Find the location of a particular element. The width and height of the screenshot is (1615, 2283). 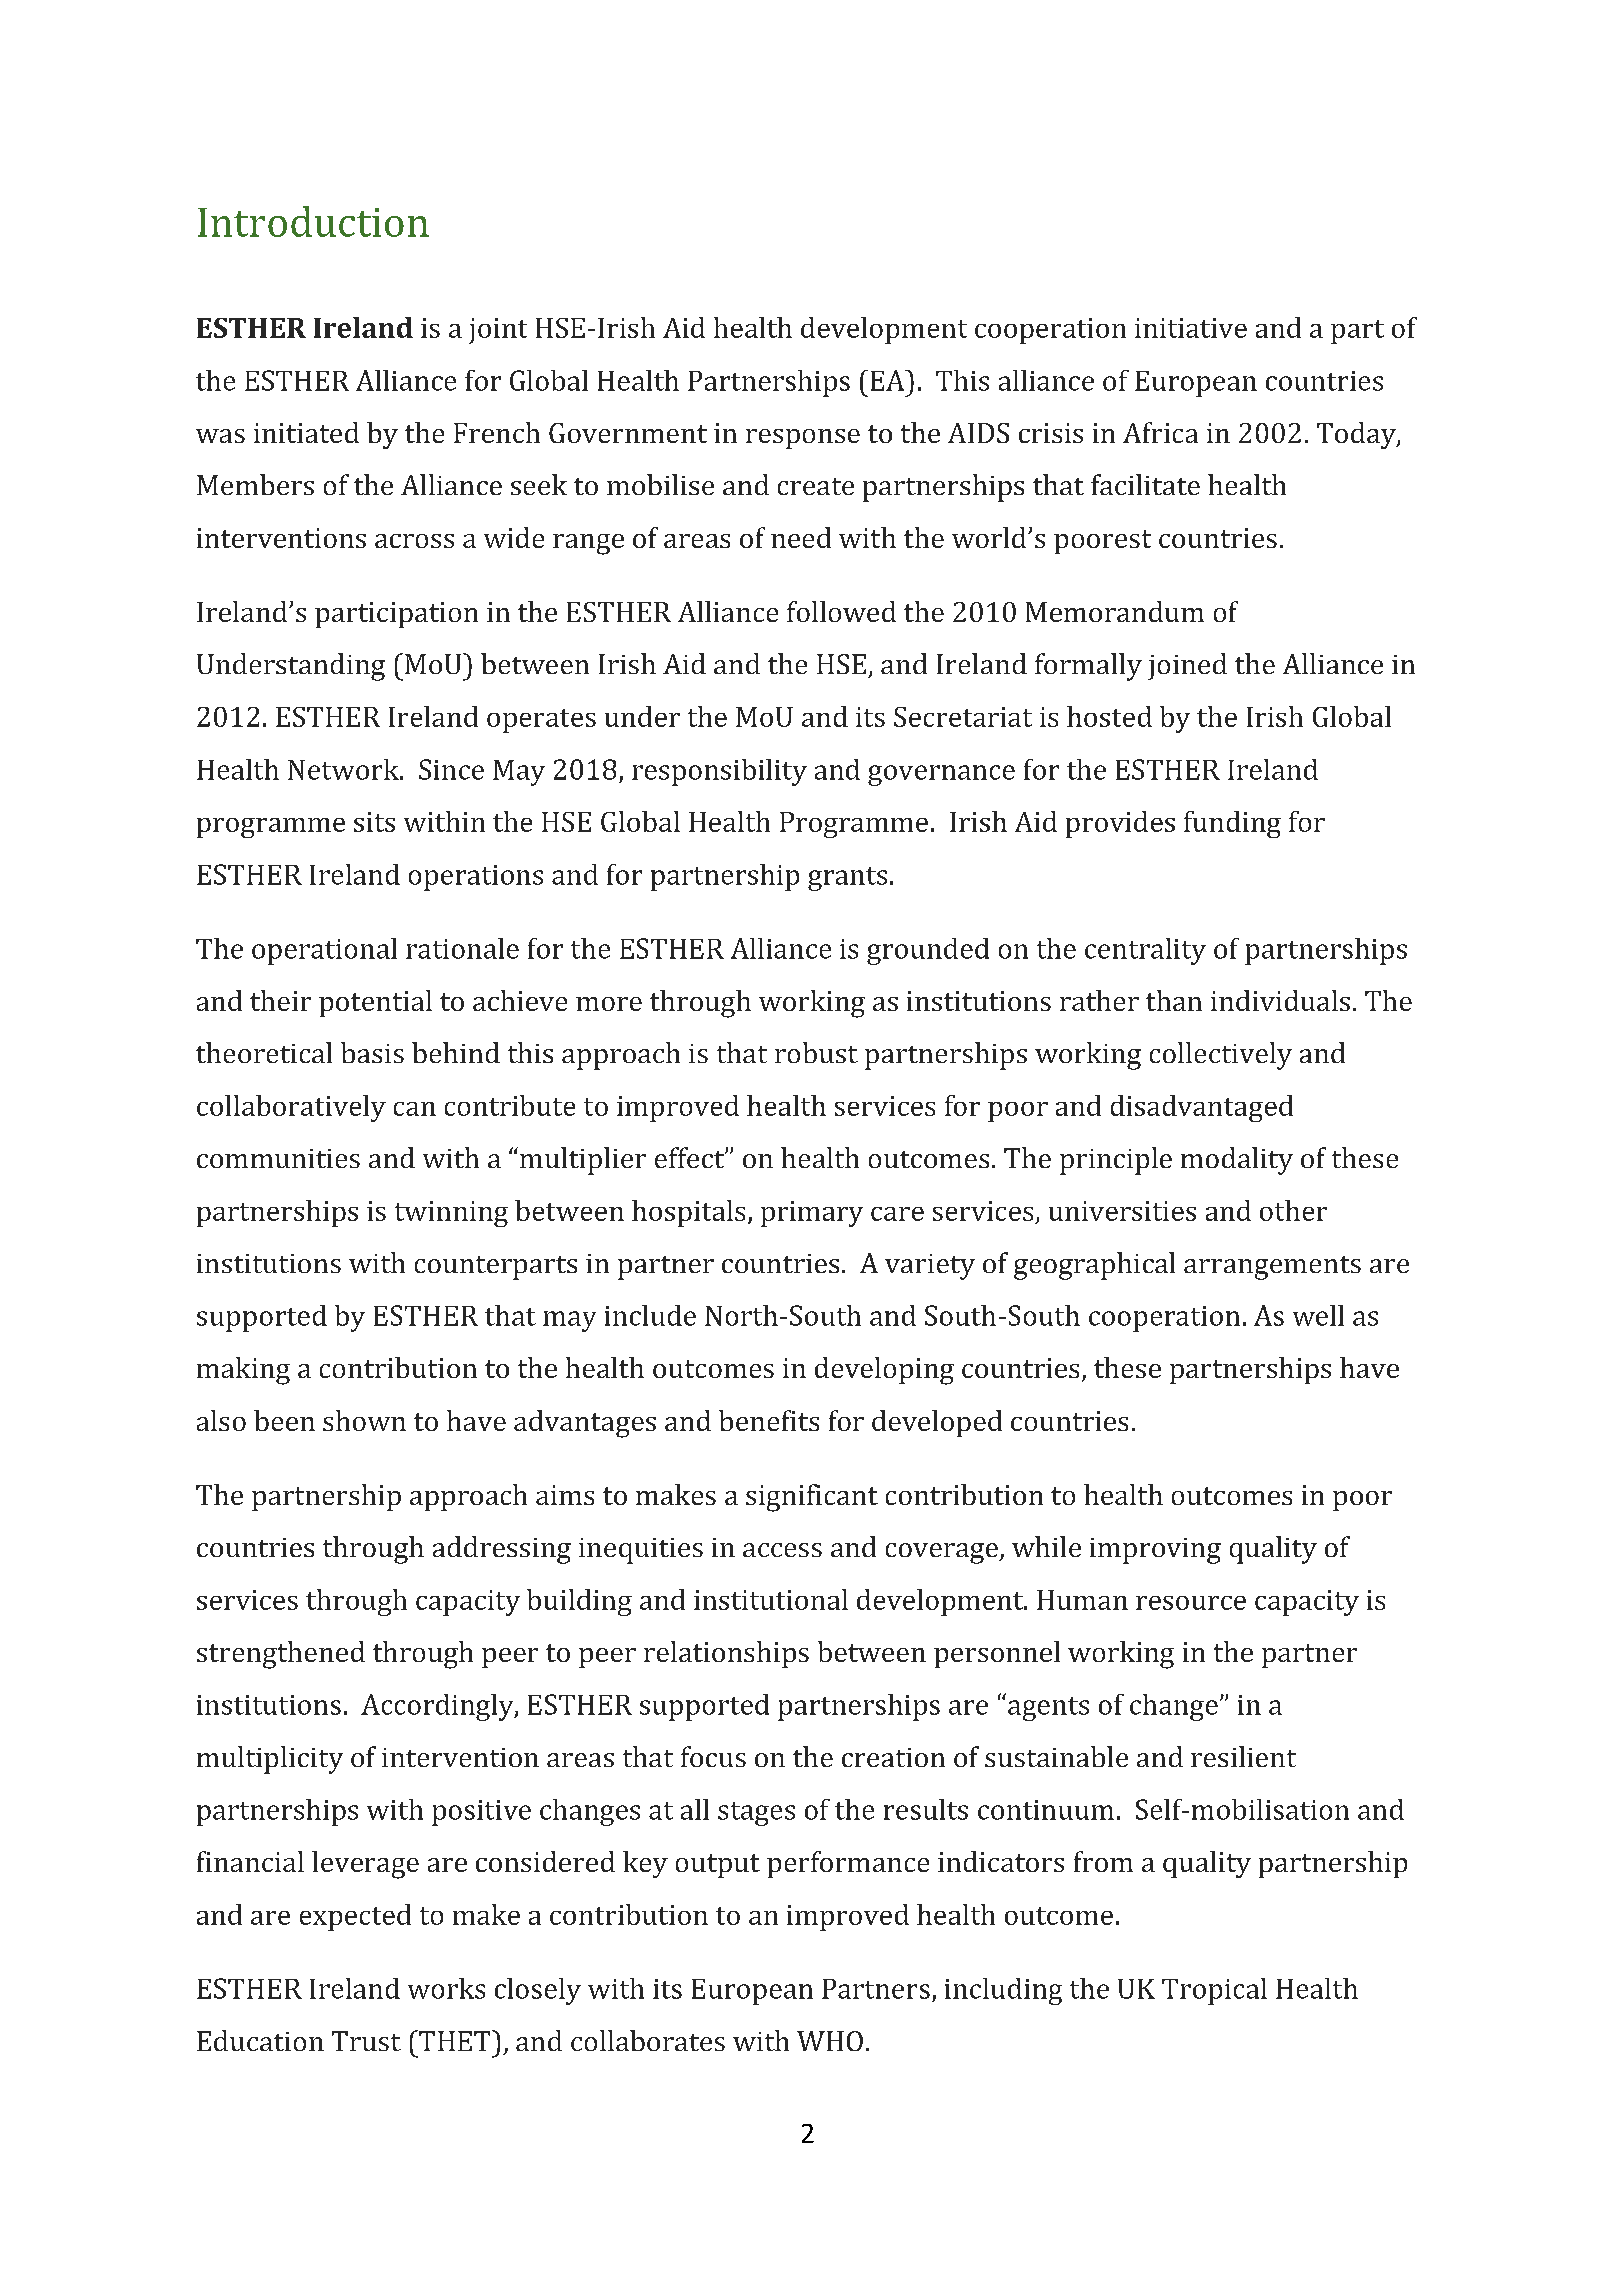

Trust is located at coordinates (366, 2041).
